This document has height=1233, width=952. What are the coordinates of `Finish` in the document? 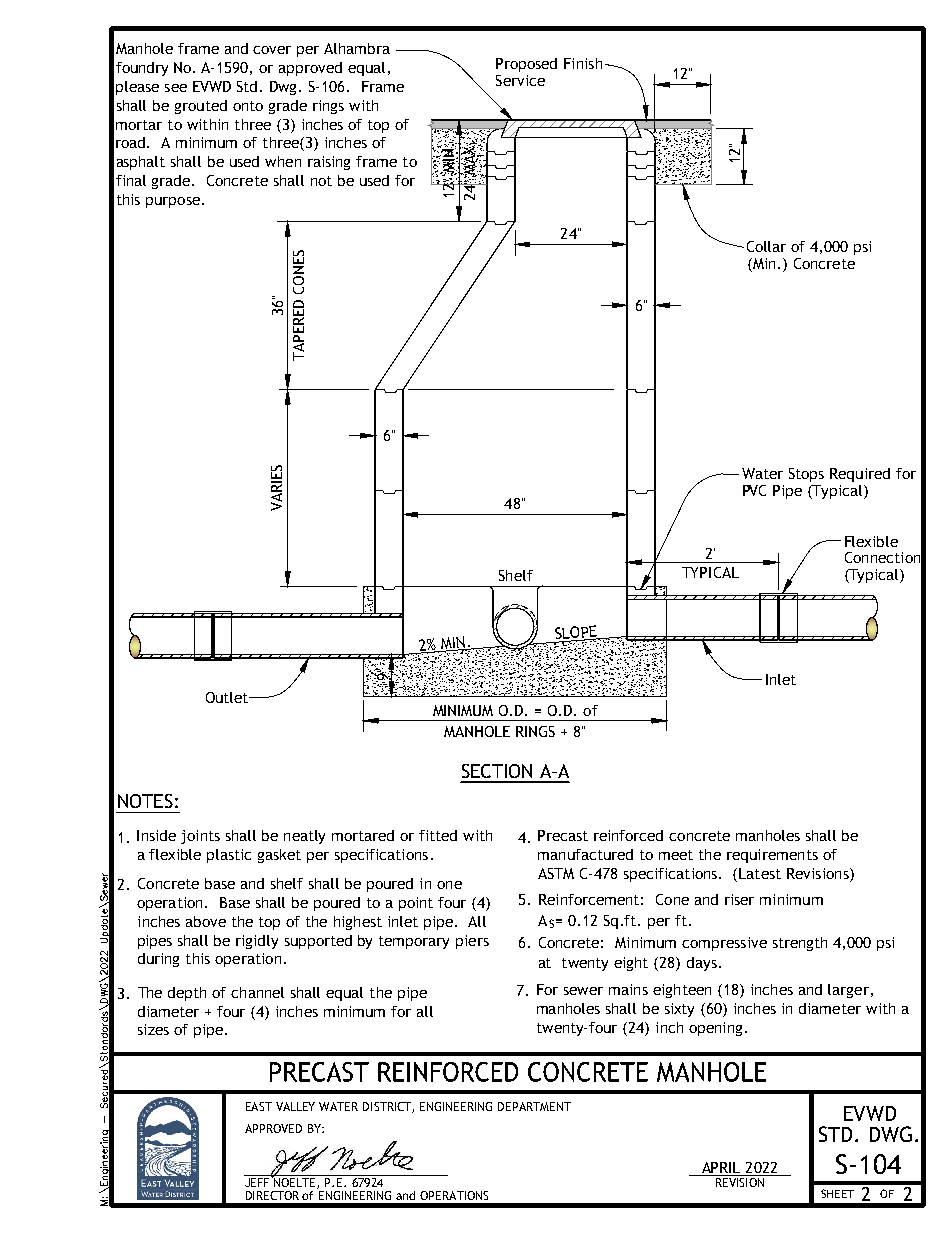 It's located at (583, 63).
